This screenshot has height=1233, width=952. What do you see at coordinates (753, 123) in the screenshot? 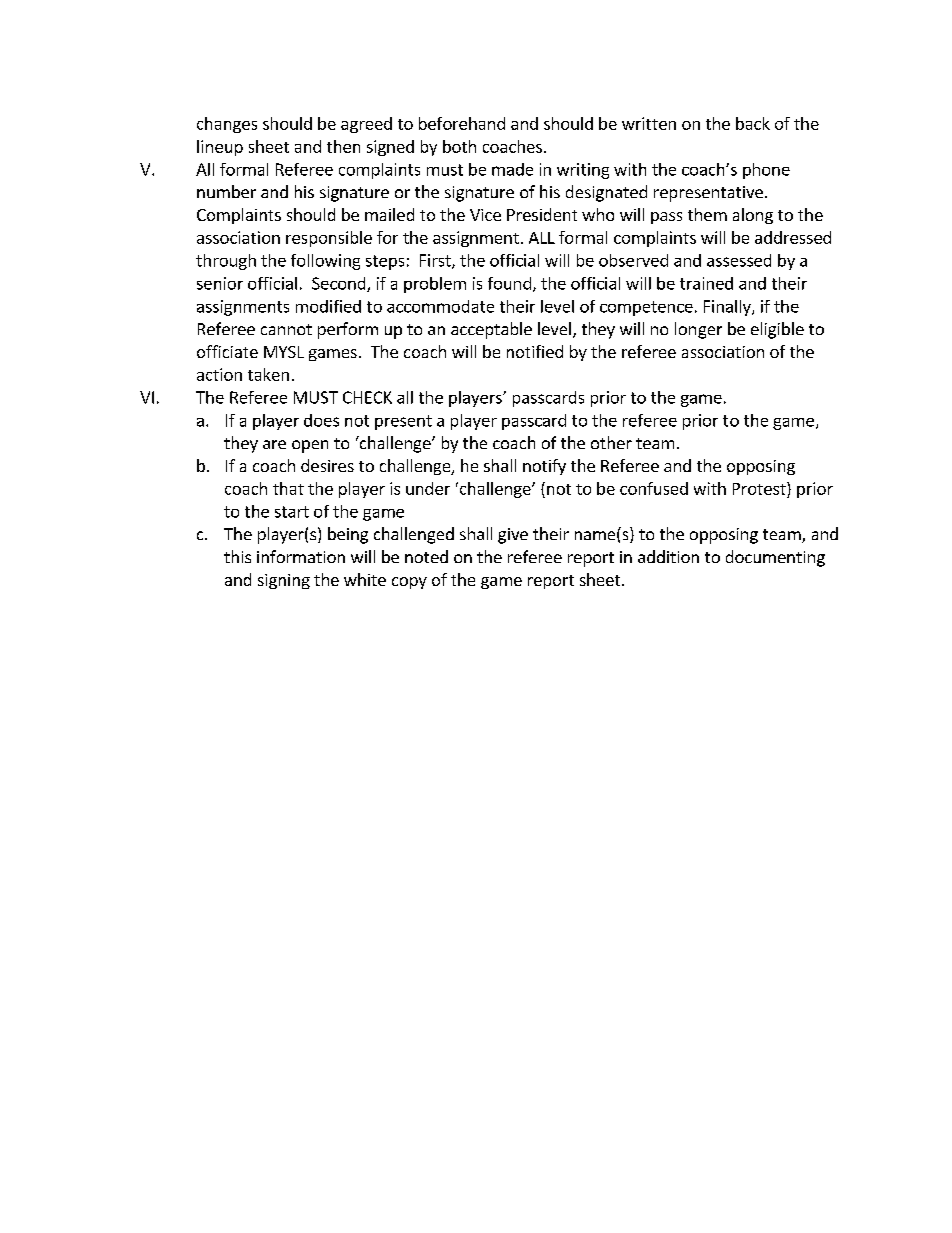
I see `back` at bounding box center [753, 123].
